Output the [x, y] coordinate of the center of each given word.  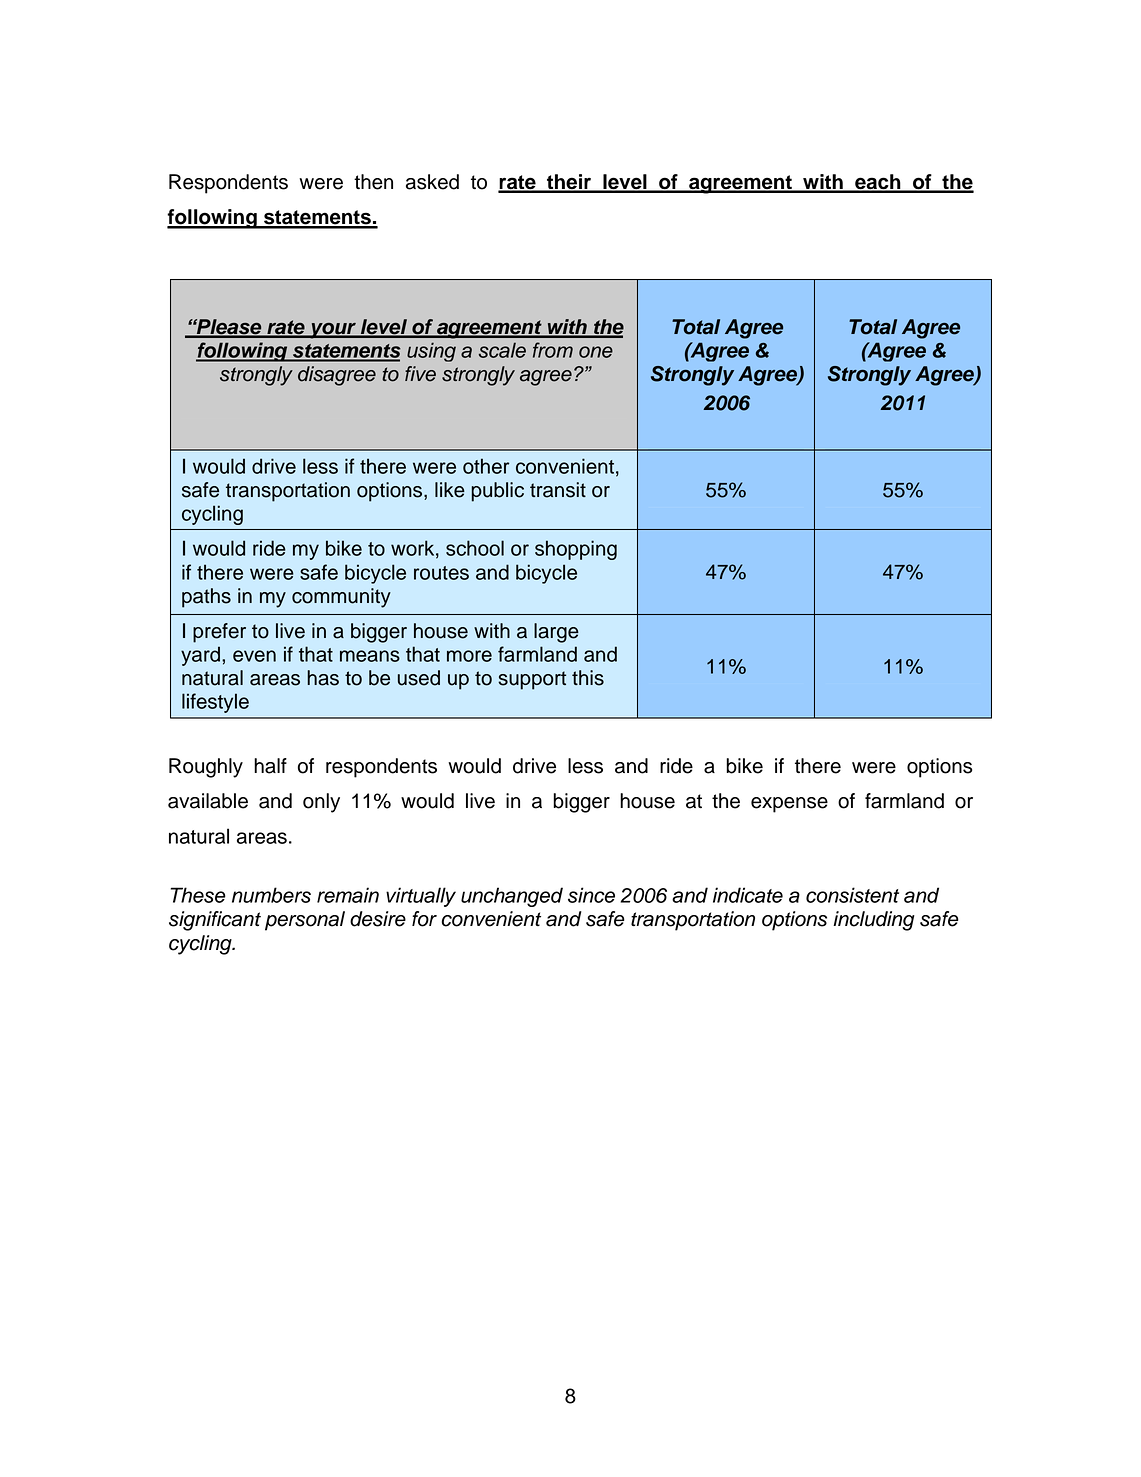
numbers [271, 895]
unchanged [512, 897]
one [596, 352]
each [878, 183]
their [569, 183]
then [373, 182]
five [420, 374]
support [532, 680]
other [486, 466]
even [254, 656]
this [588, 678]
